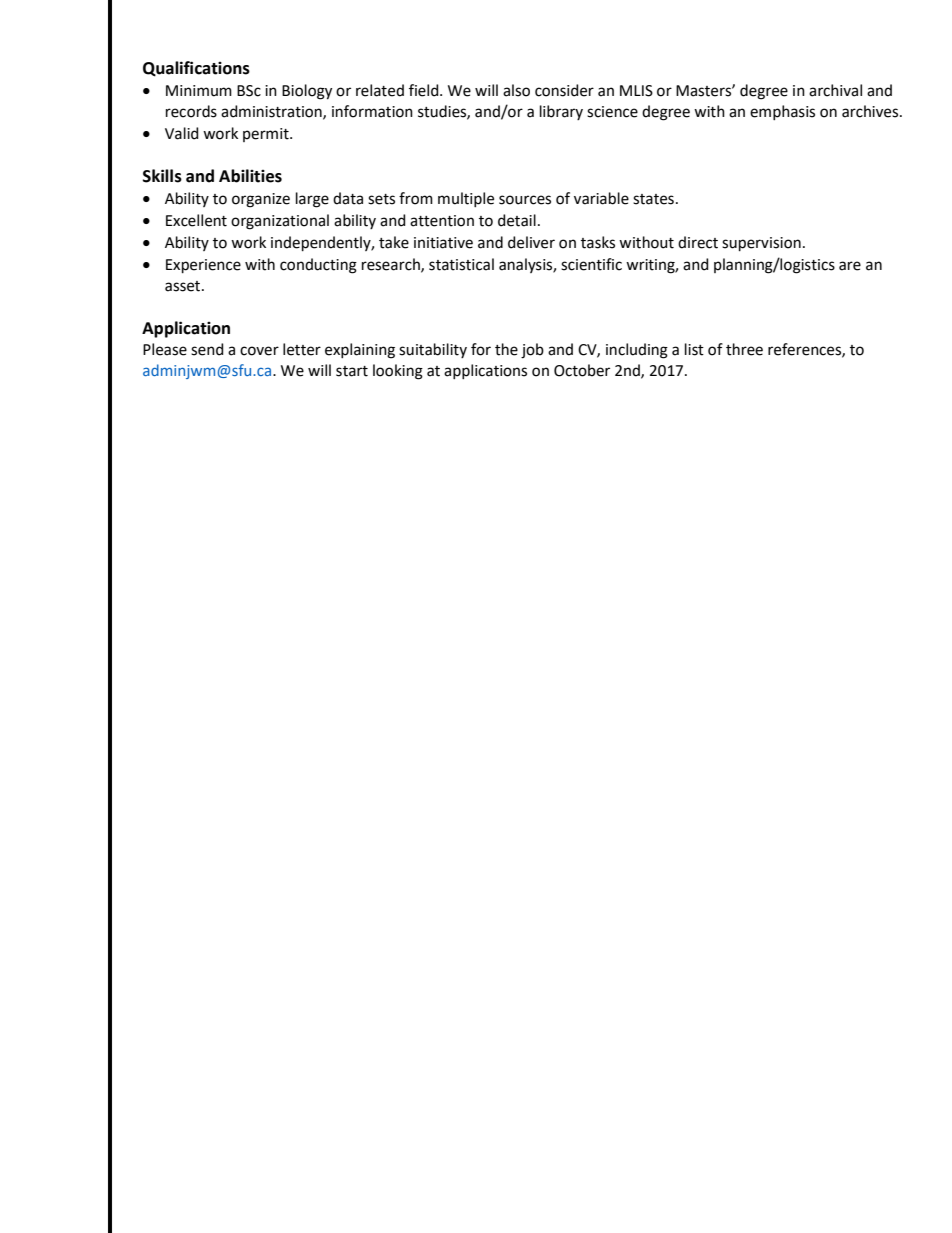 The image size is (952, 1233). What do you see at coordinates (561, 112) in the screenshot?
I see `library` at bounding box center [561, 112].
